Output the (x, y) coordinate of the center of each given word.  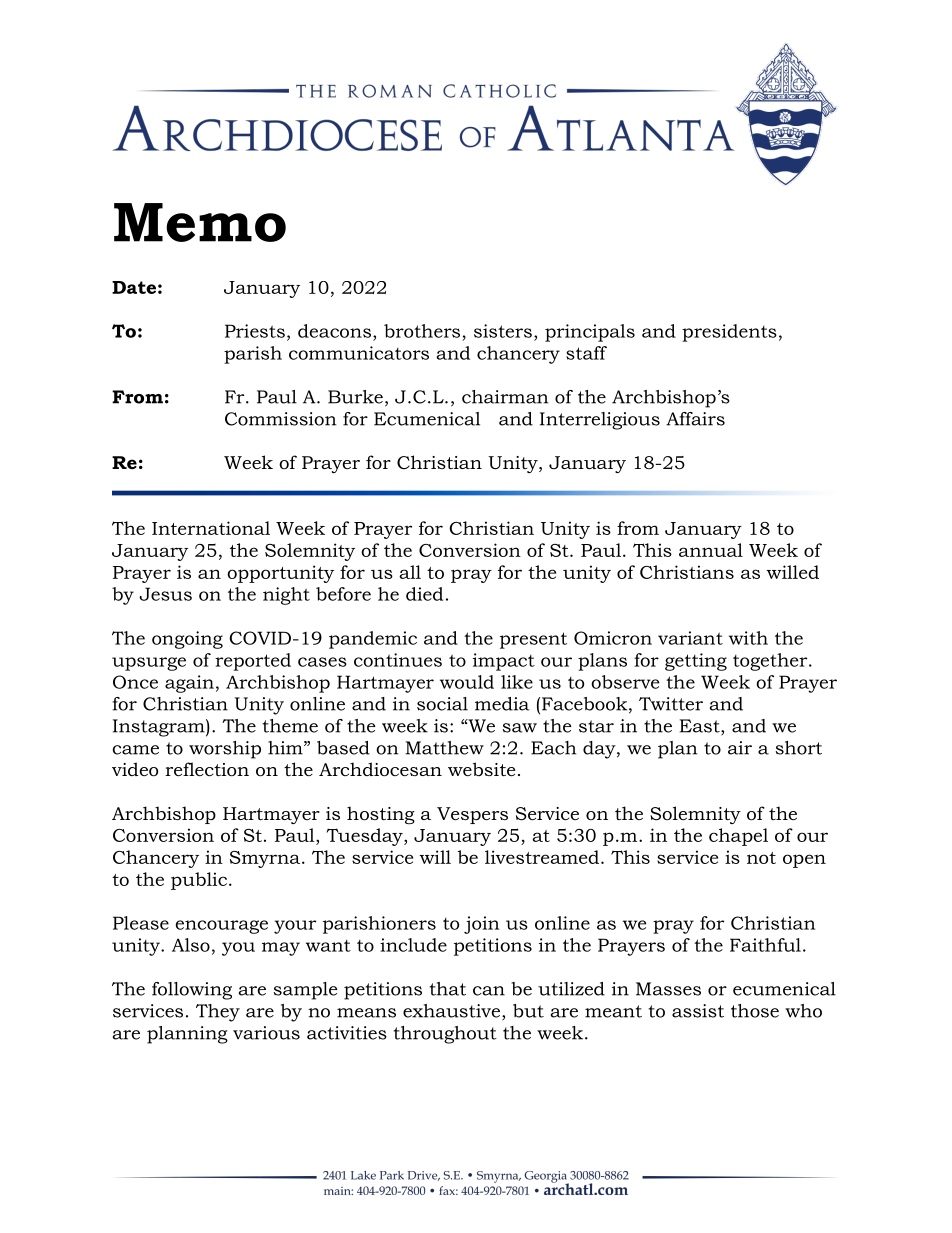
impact (504, 662)
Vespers (472, 815)
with (748, 638)
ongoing (187, 640)
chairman (505, 397)
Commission (280, 419)
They (218, 1013)
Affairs (695, 419)
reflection (207, 769)
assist (698, 1011)
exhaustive (451, 1011)
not (761, 858)
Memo (200, 222)
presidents (729, 333)
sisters (503, 331)
